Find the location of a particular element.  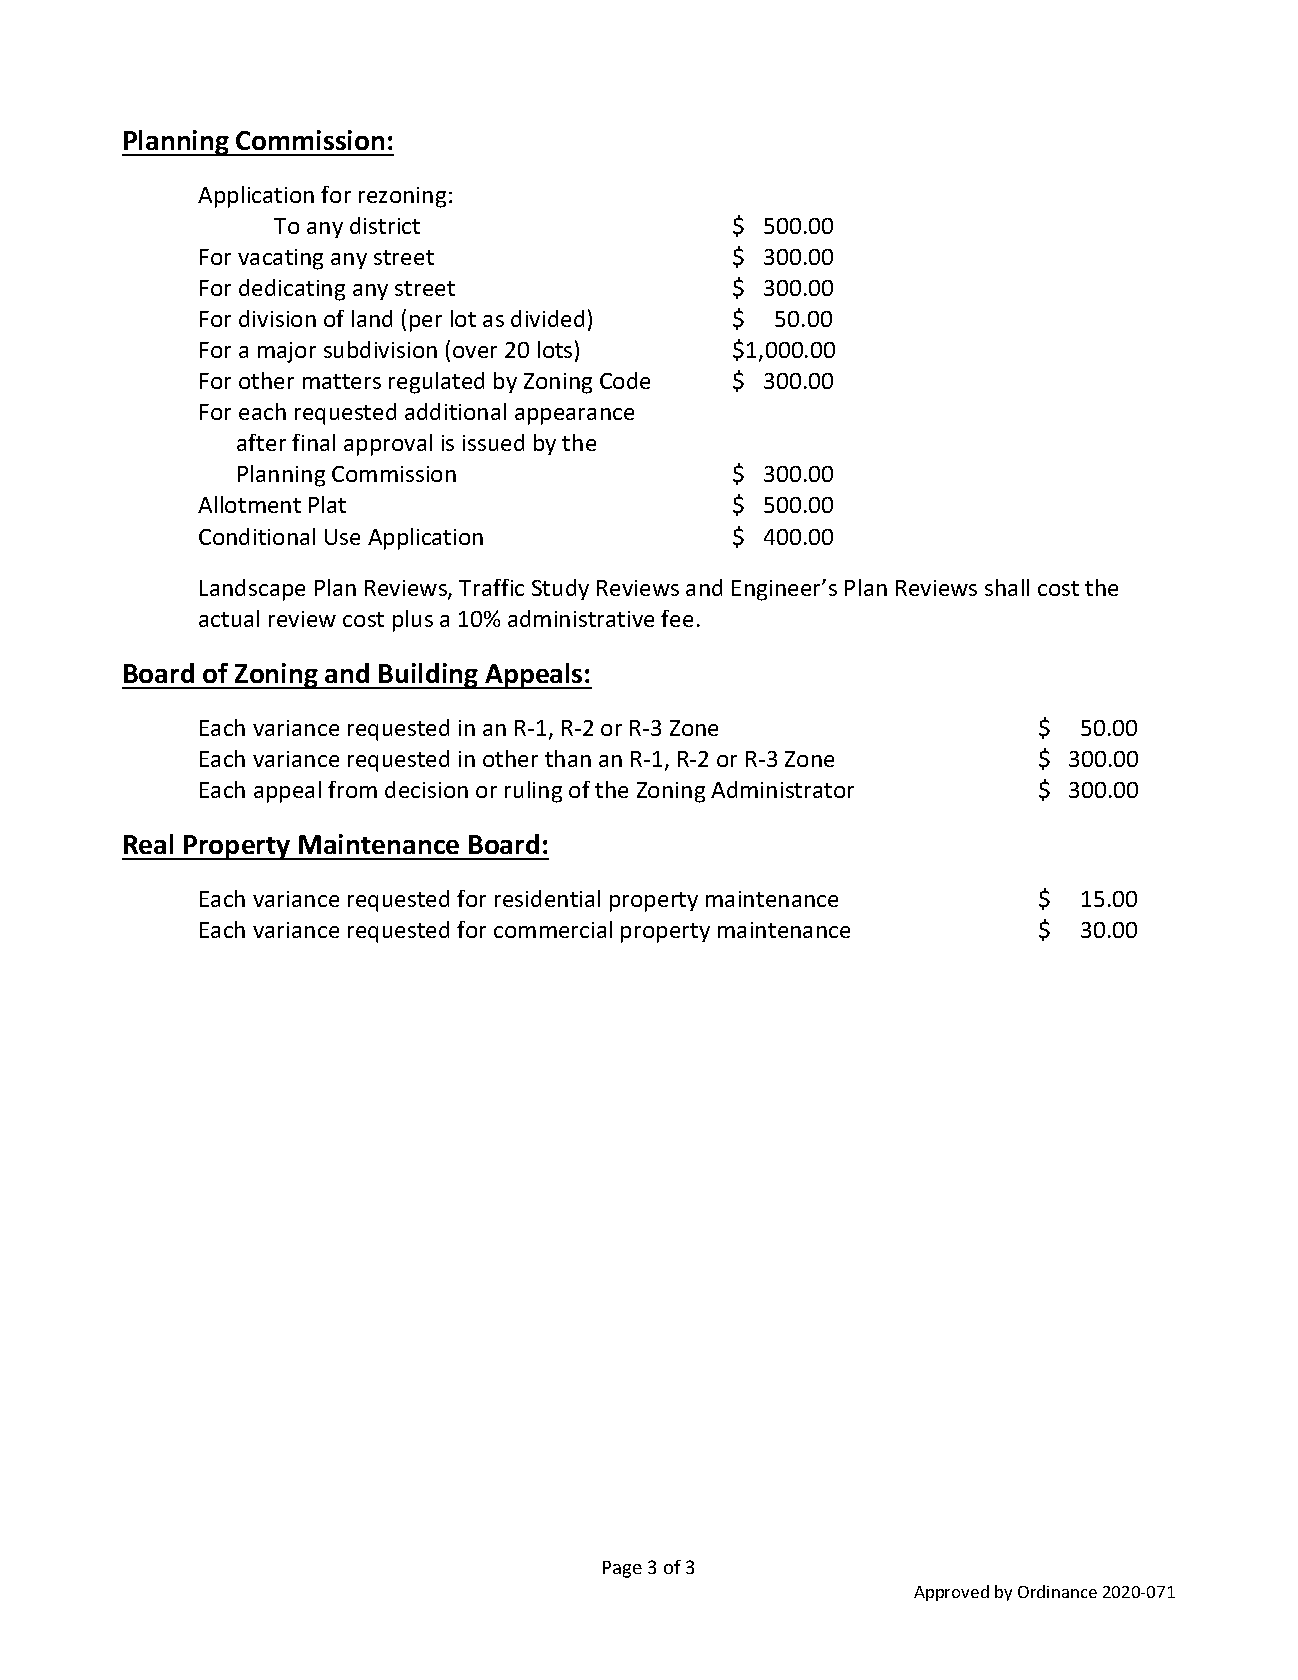

Ordinance is located at coordinates (1057, 1591).
